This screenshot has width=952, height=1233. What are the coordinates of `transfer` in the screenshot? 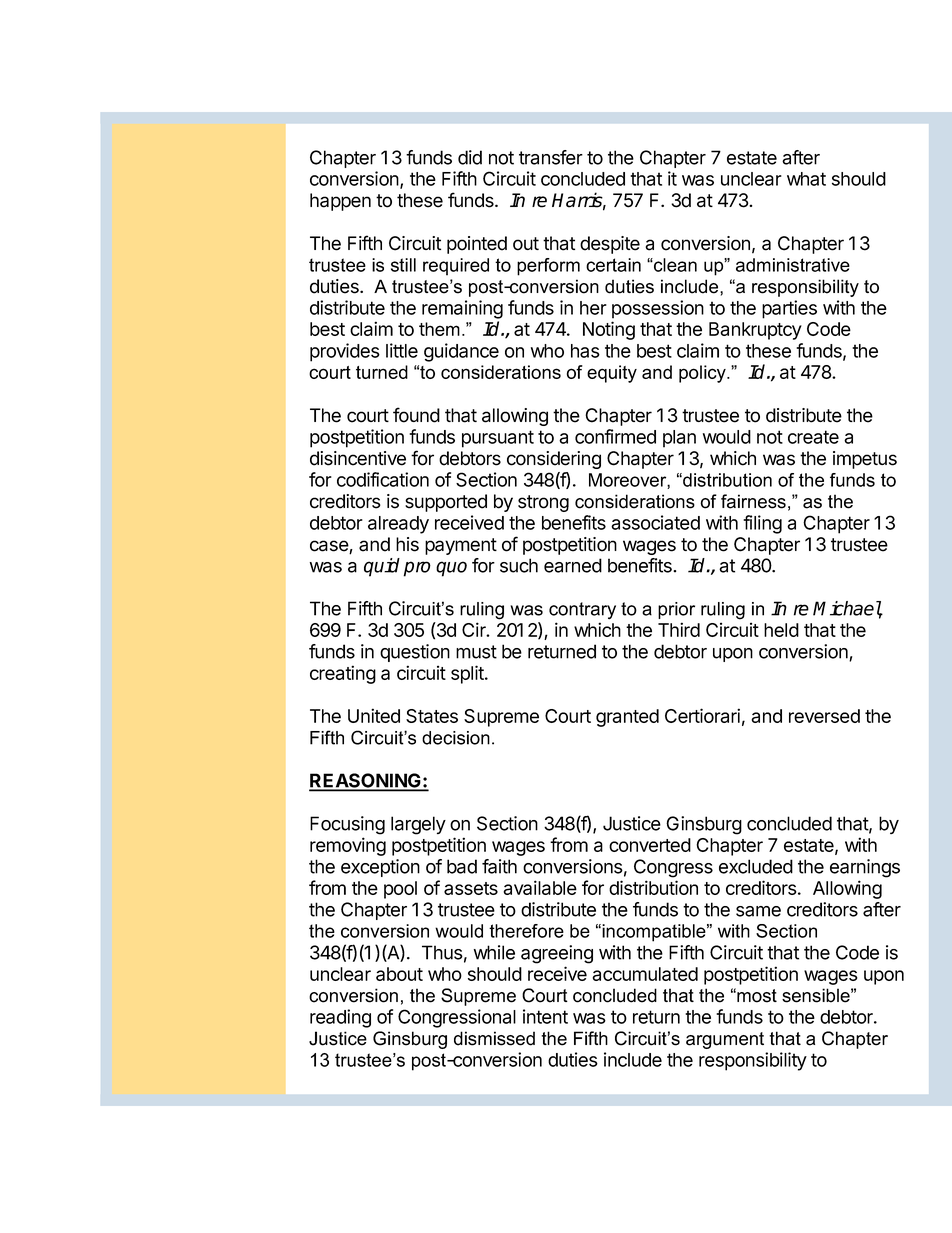 It's located at (551, 157).
